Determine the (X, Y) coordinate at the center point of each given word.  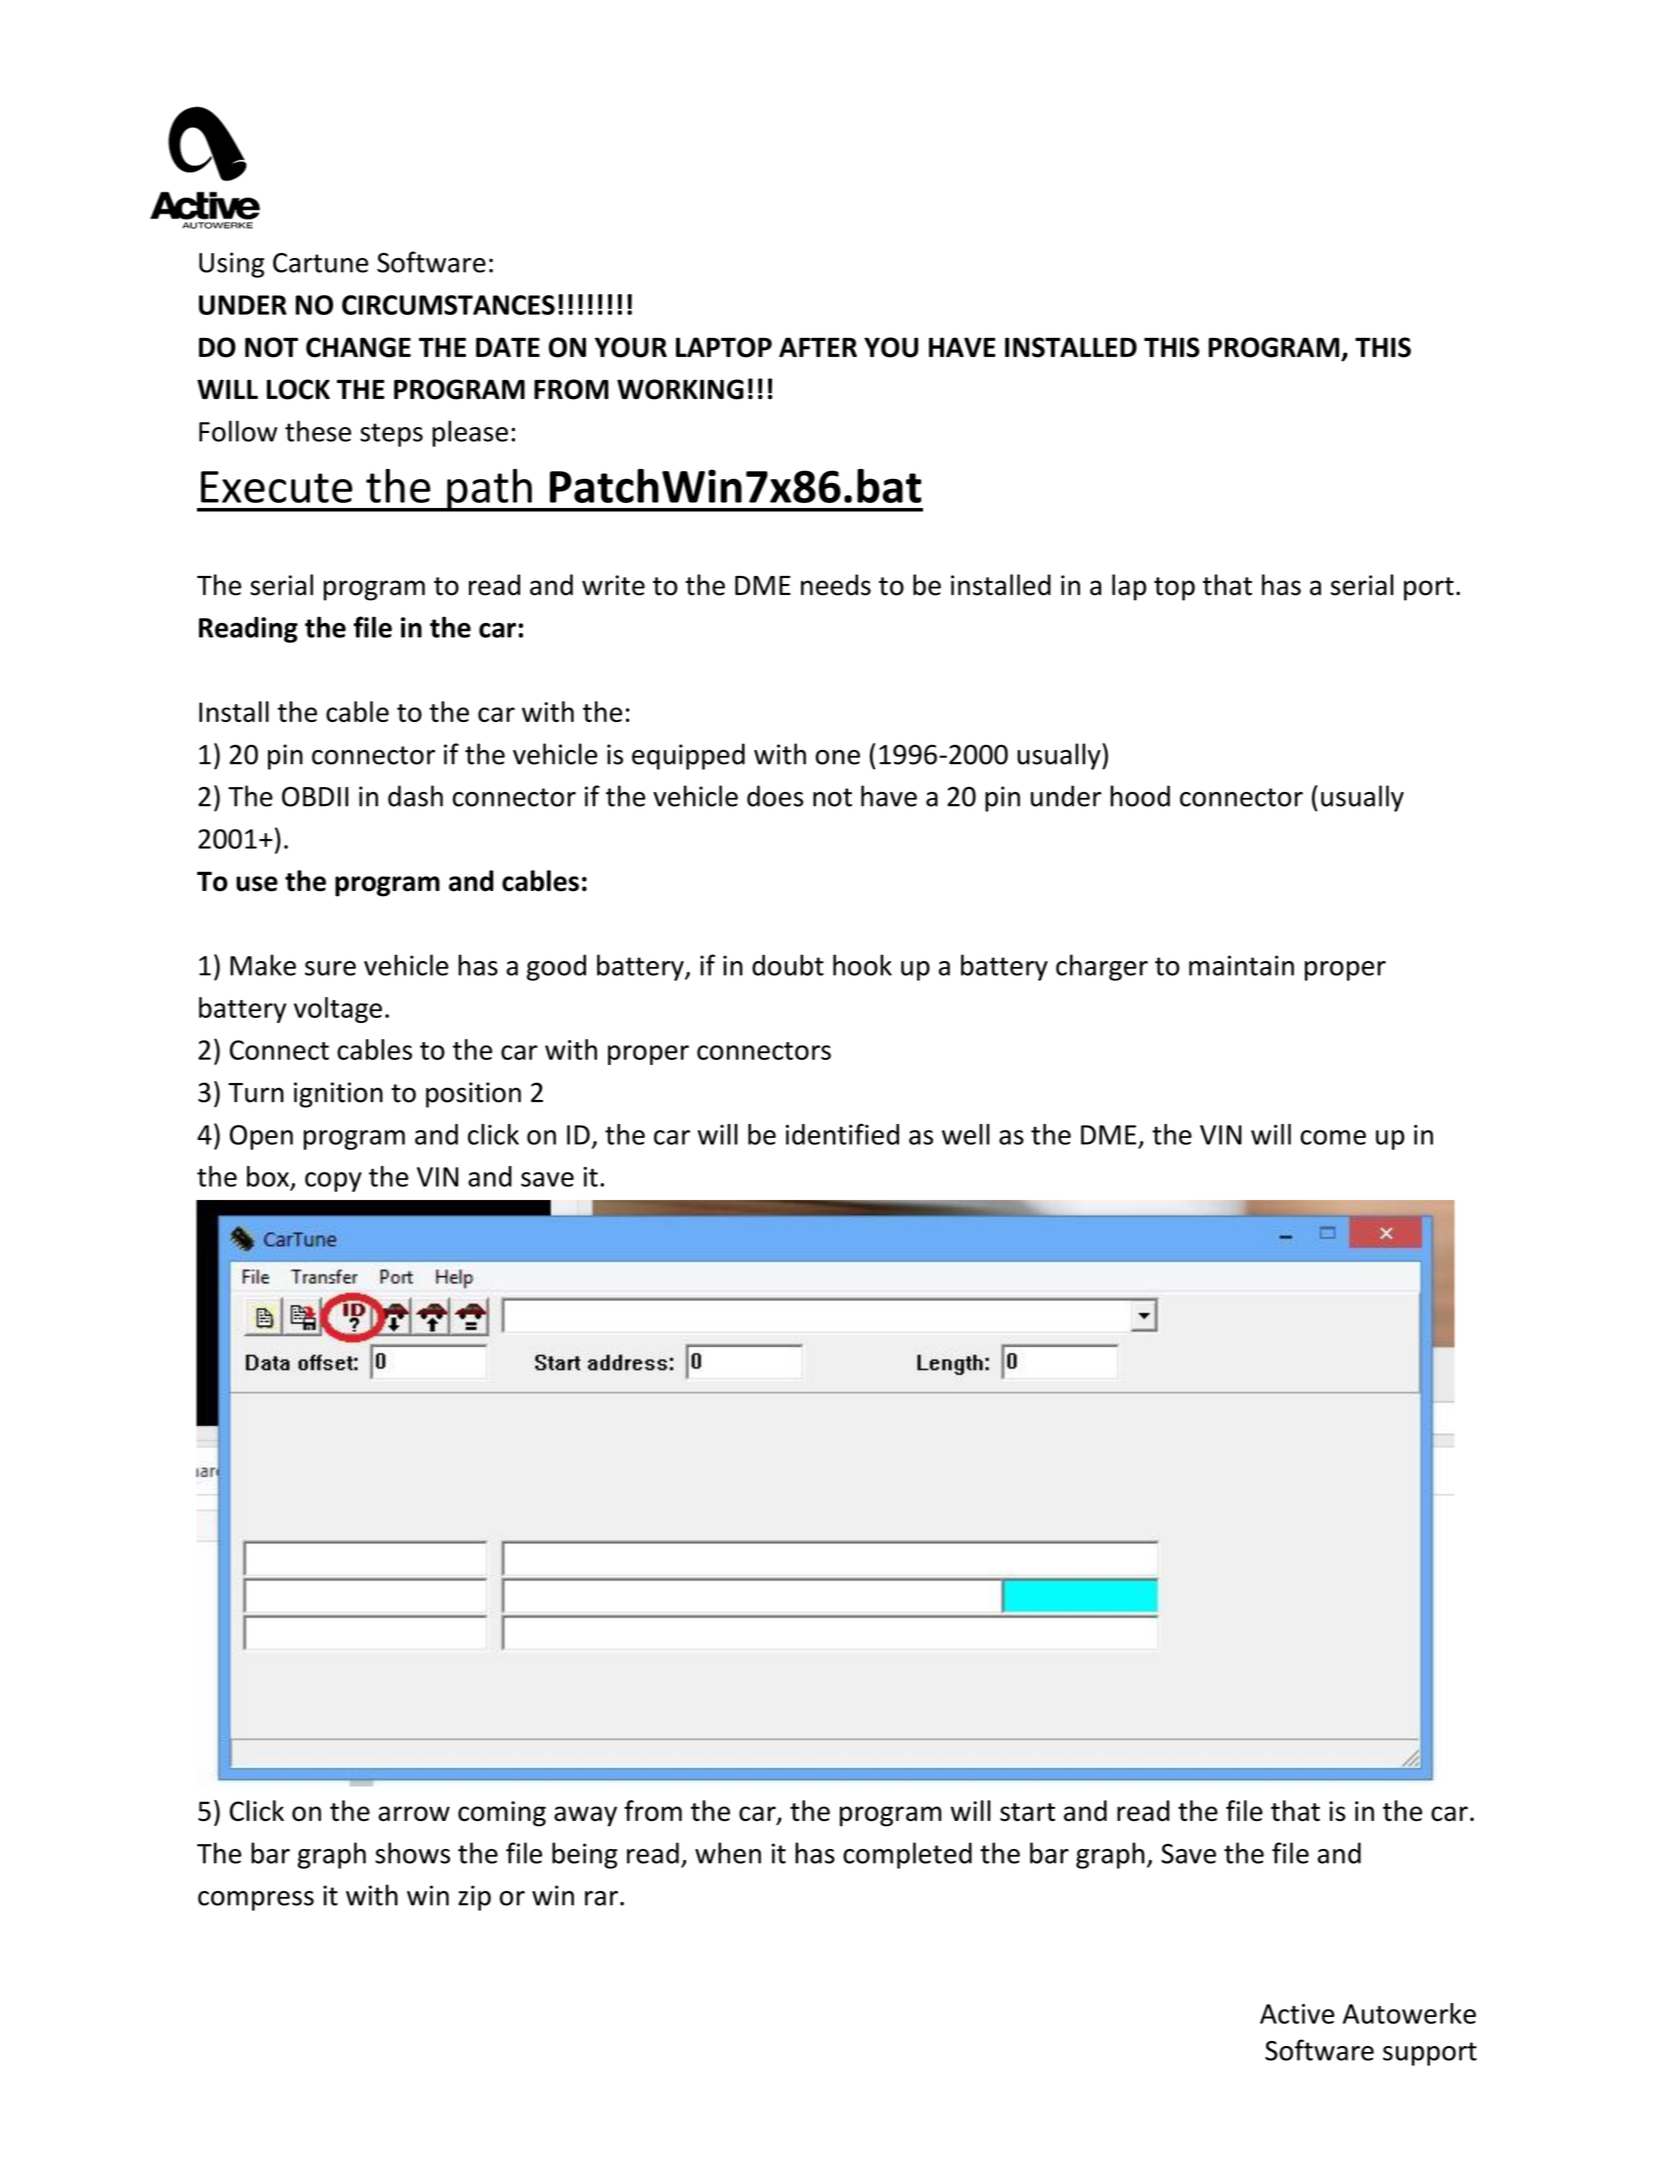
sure (330, 968)
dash (415, 796)
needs (836, 585)
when (728, 1853)
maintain (1241, 965)
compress (256, 1901)
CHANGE (358, 347)
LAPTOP (724, 347)
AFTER (818, 347)
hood (1140, 796)
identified (842, 1134)
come (1333, 1137)
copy (333, 1182)
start (1027, 1812)
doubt (788, 965)
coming (502, 1814)
